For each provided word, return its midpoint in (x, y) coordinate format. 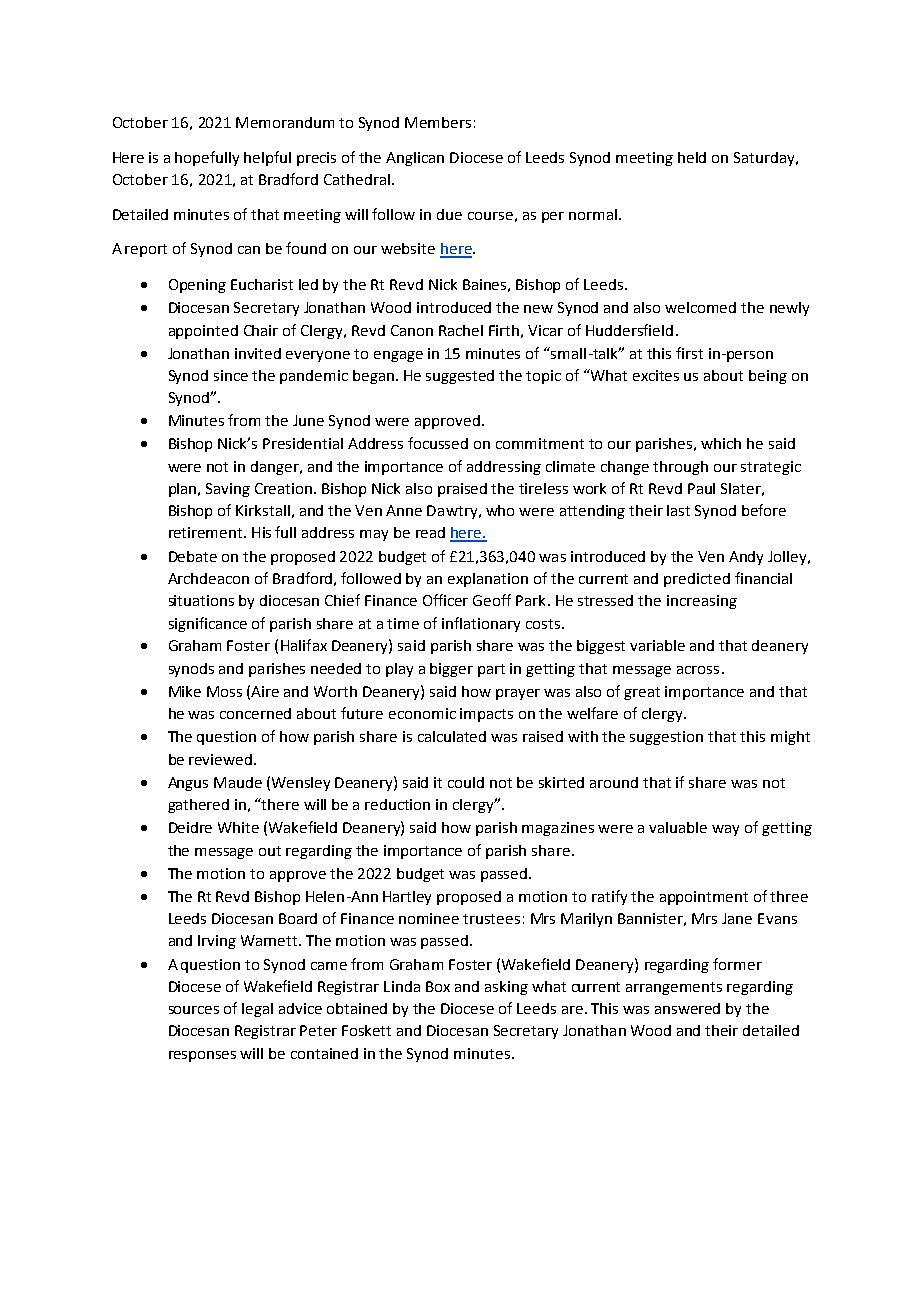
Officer (445, 600)
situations (201, 600)
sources (194, 1010)
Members (438, 122)
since (231, 375)
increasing (702, 602)
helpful (267, 158)
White (238, 827)
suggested (460, 377)
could (466, 782)
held (692, 157)
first (689, 353)
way (725, 830)
